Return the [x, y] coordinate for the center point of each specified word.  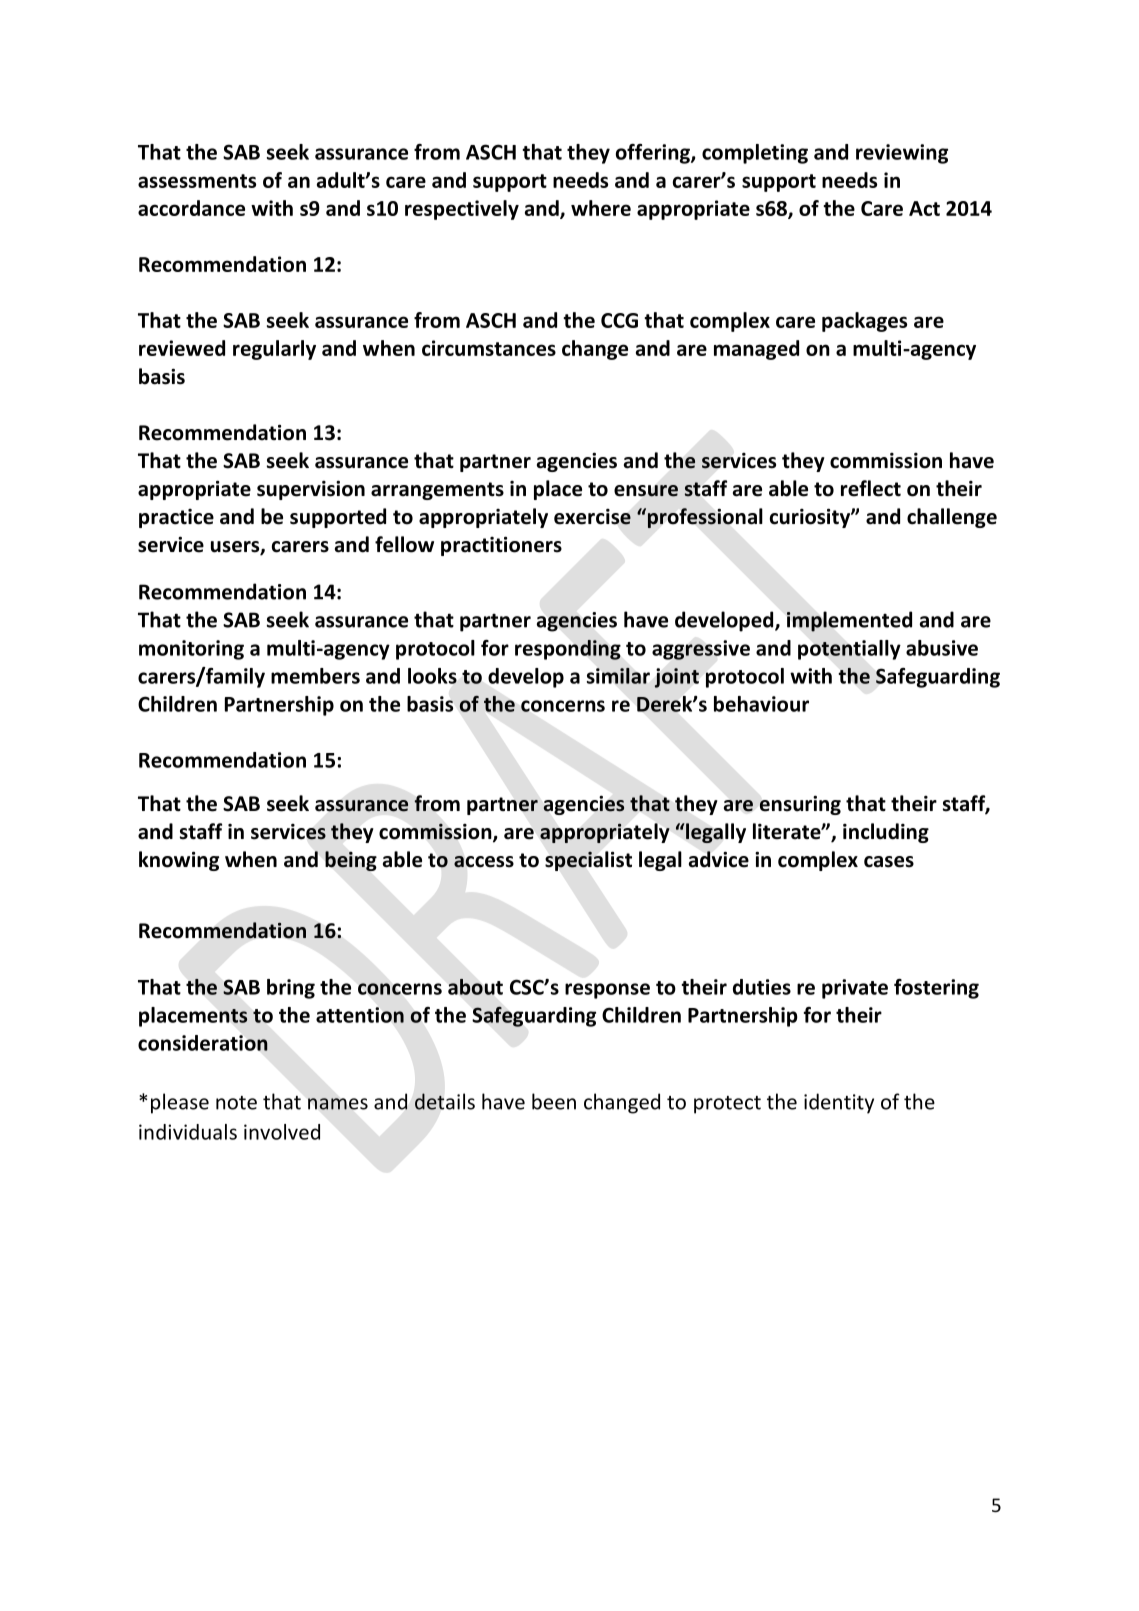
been [554, 1101]
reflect [871, 488]
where [601, 208]
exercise [592, 516]
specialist [588, 861]
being [351, 861]
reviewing [902, 154]
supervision [311, 490]
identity [839, 1103]
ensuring [800, 805]
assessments [197, 181]
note [236, 1103]
